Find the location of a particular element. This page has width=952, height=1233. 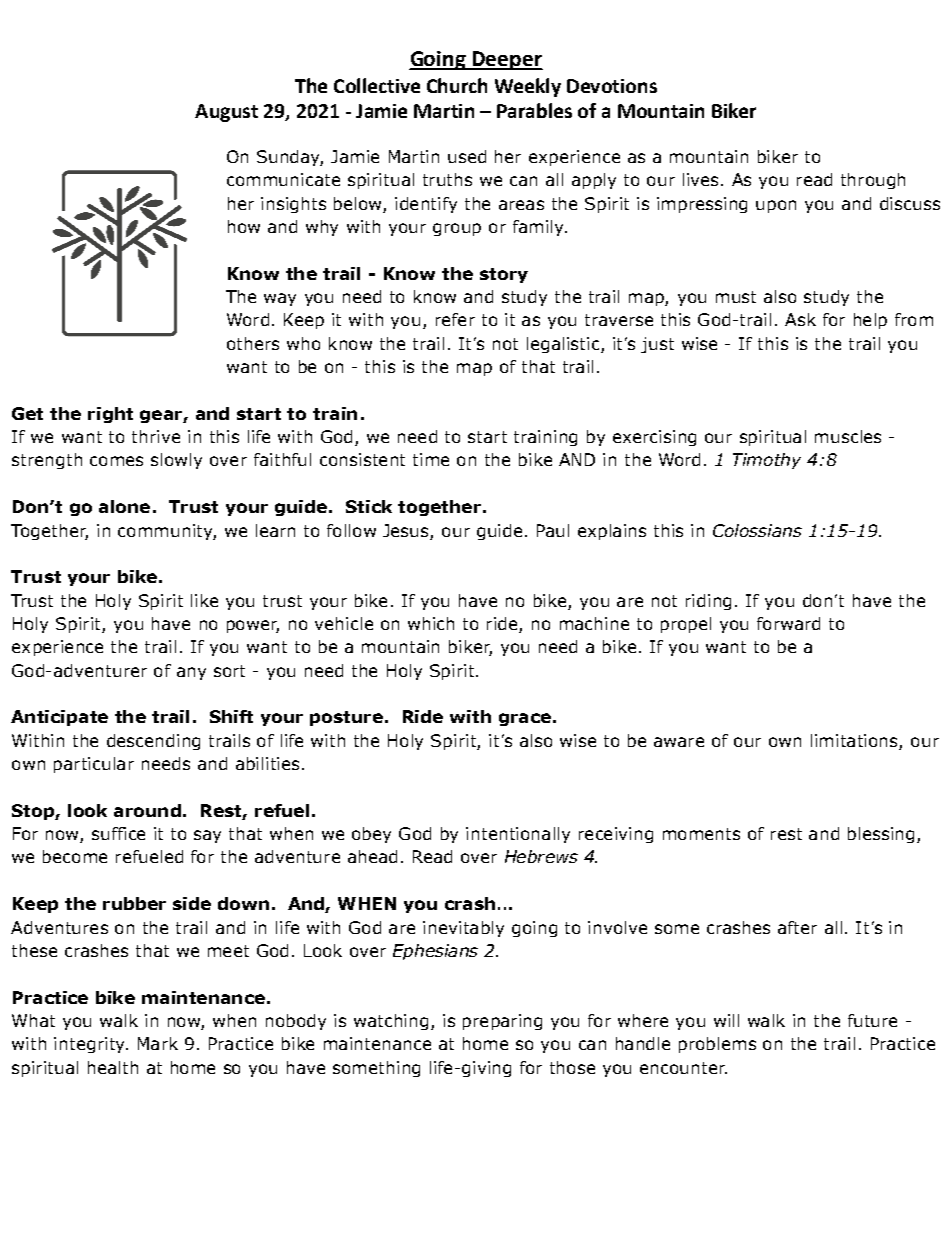

Church is located at coordinates (457, 85).
